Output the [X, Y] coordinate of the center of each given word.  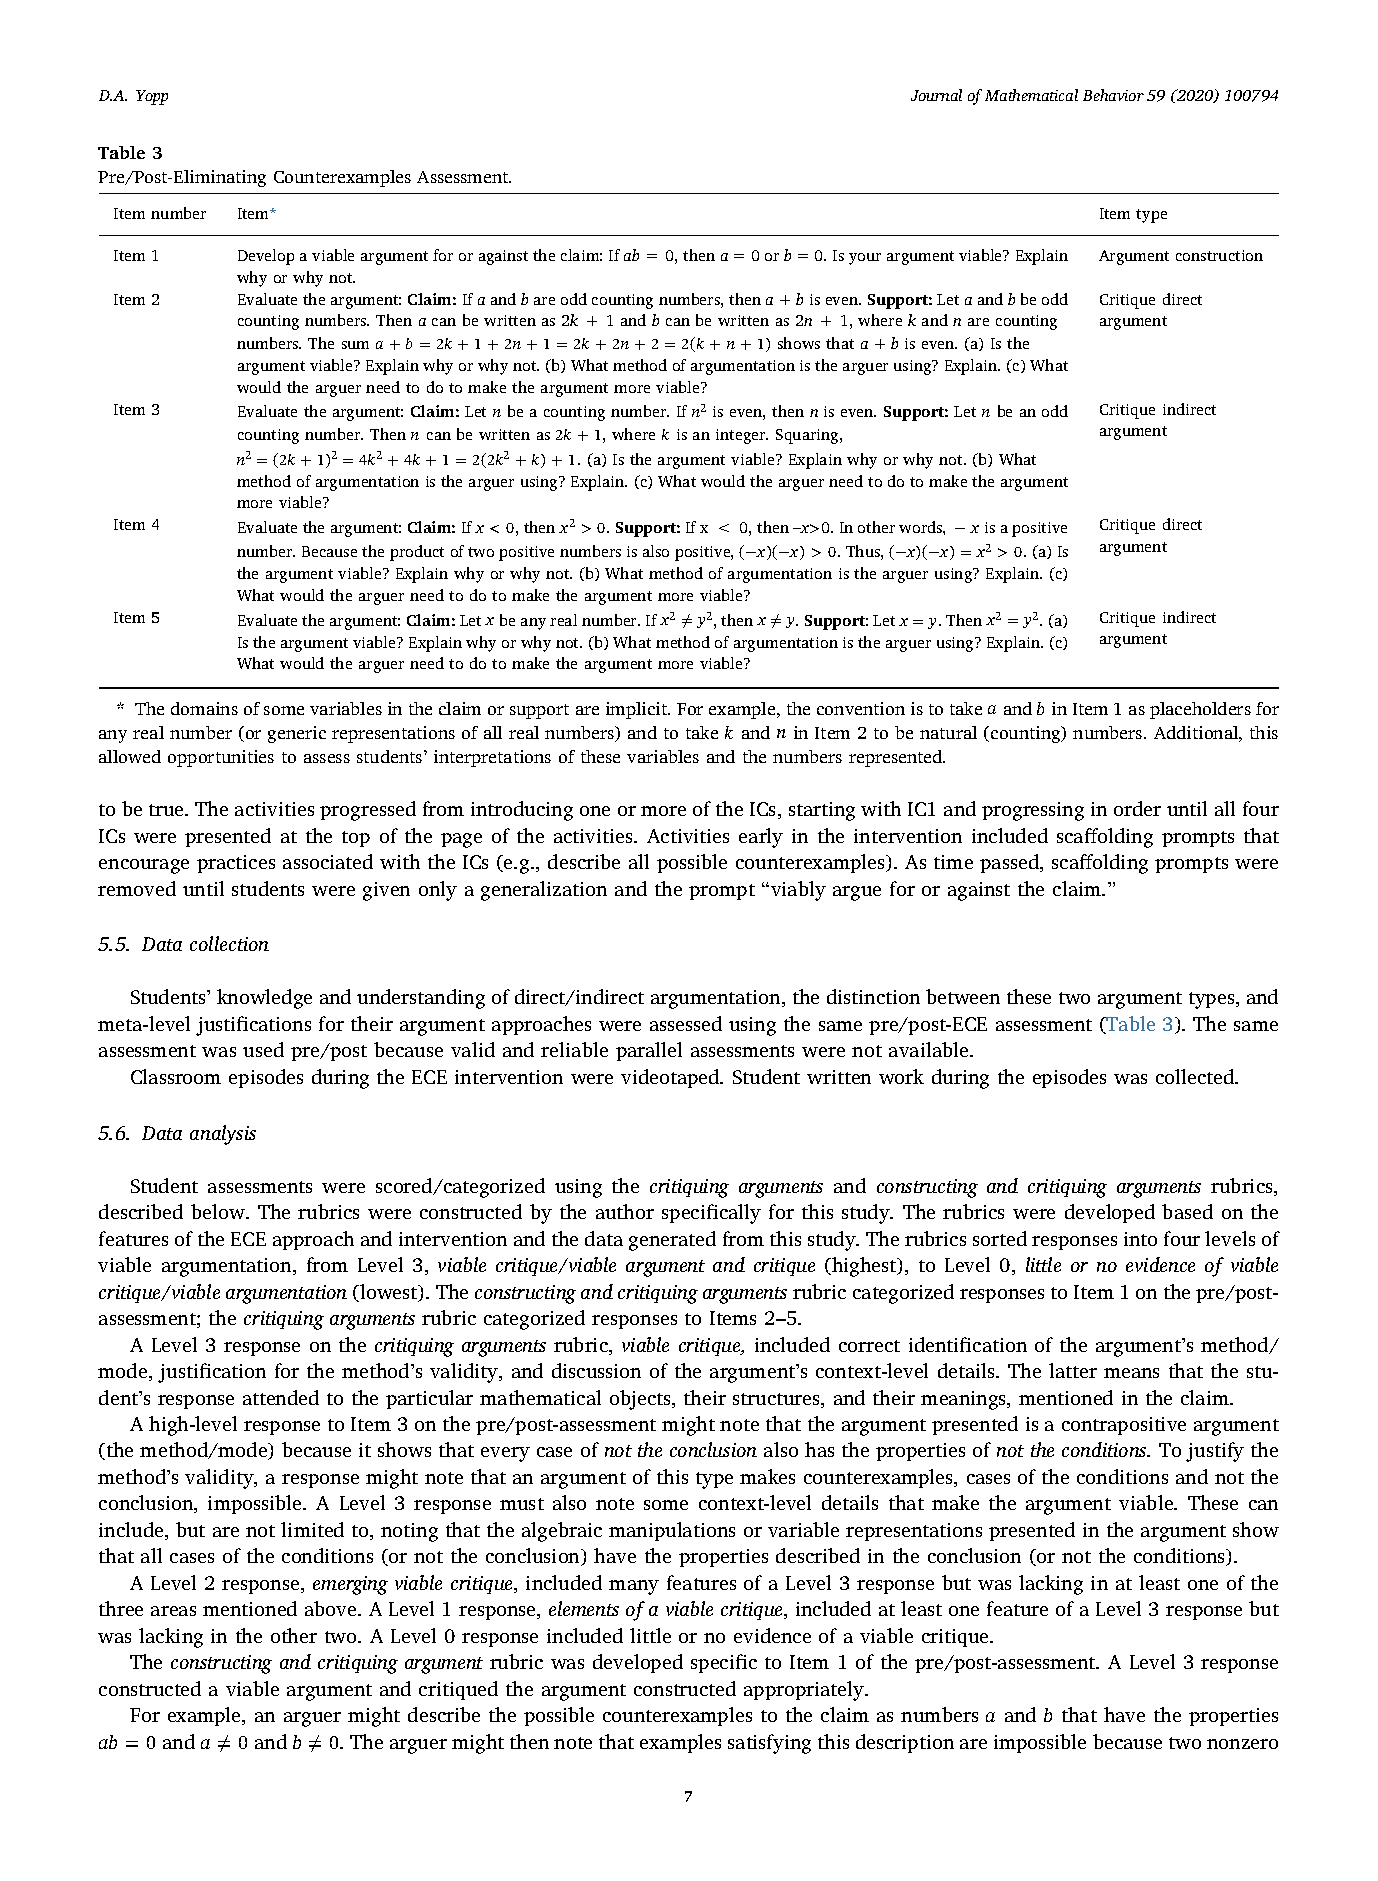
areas [173, 1611]
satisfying [769, 1744]
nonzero [1242, 1744]
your [865, 259]
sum [355, 345]
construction [1219, 255]
